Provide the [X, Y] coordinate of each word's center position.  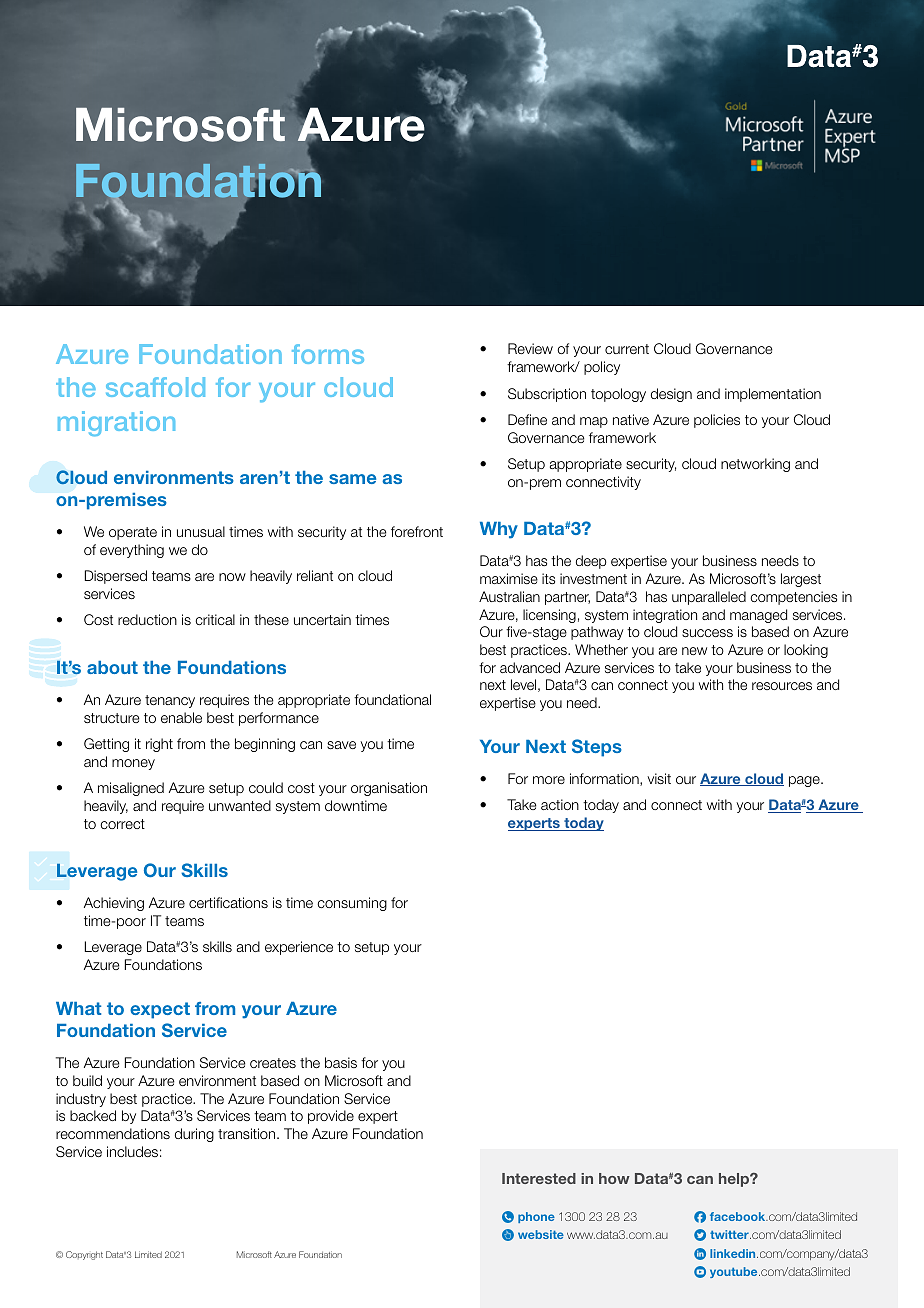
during [194, 1135]
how [614, 1178]
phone [536, 1217]
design [671, 395]
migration [116, 423]
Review [530, 348]
